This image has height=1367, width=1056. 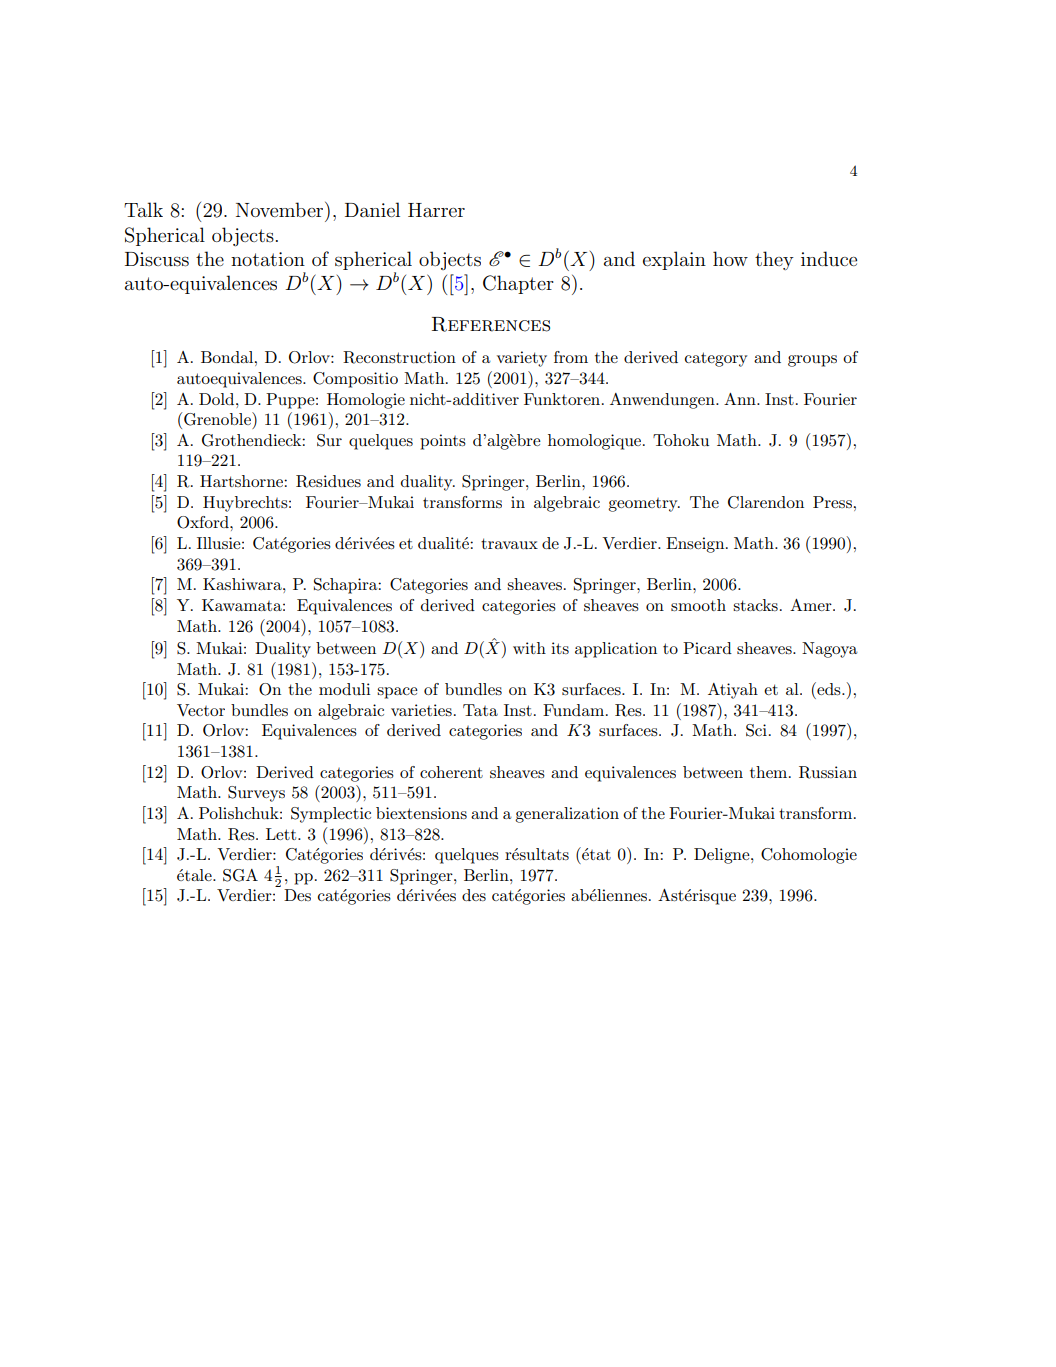 I want to click on Clarendon, so click(x=766, y=502).
